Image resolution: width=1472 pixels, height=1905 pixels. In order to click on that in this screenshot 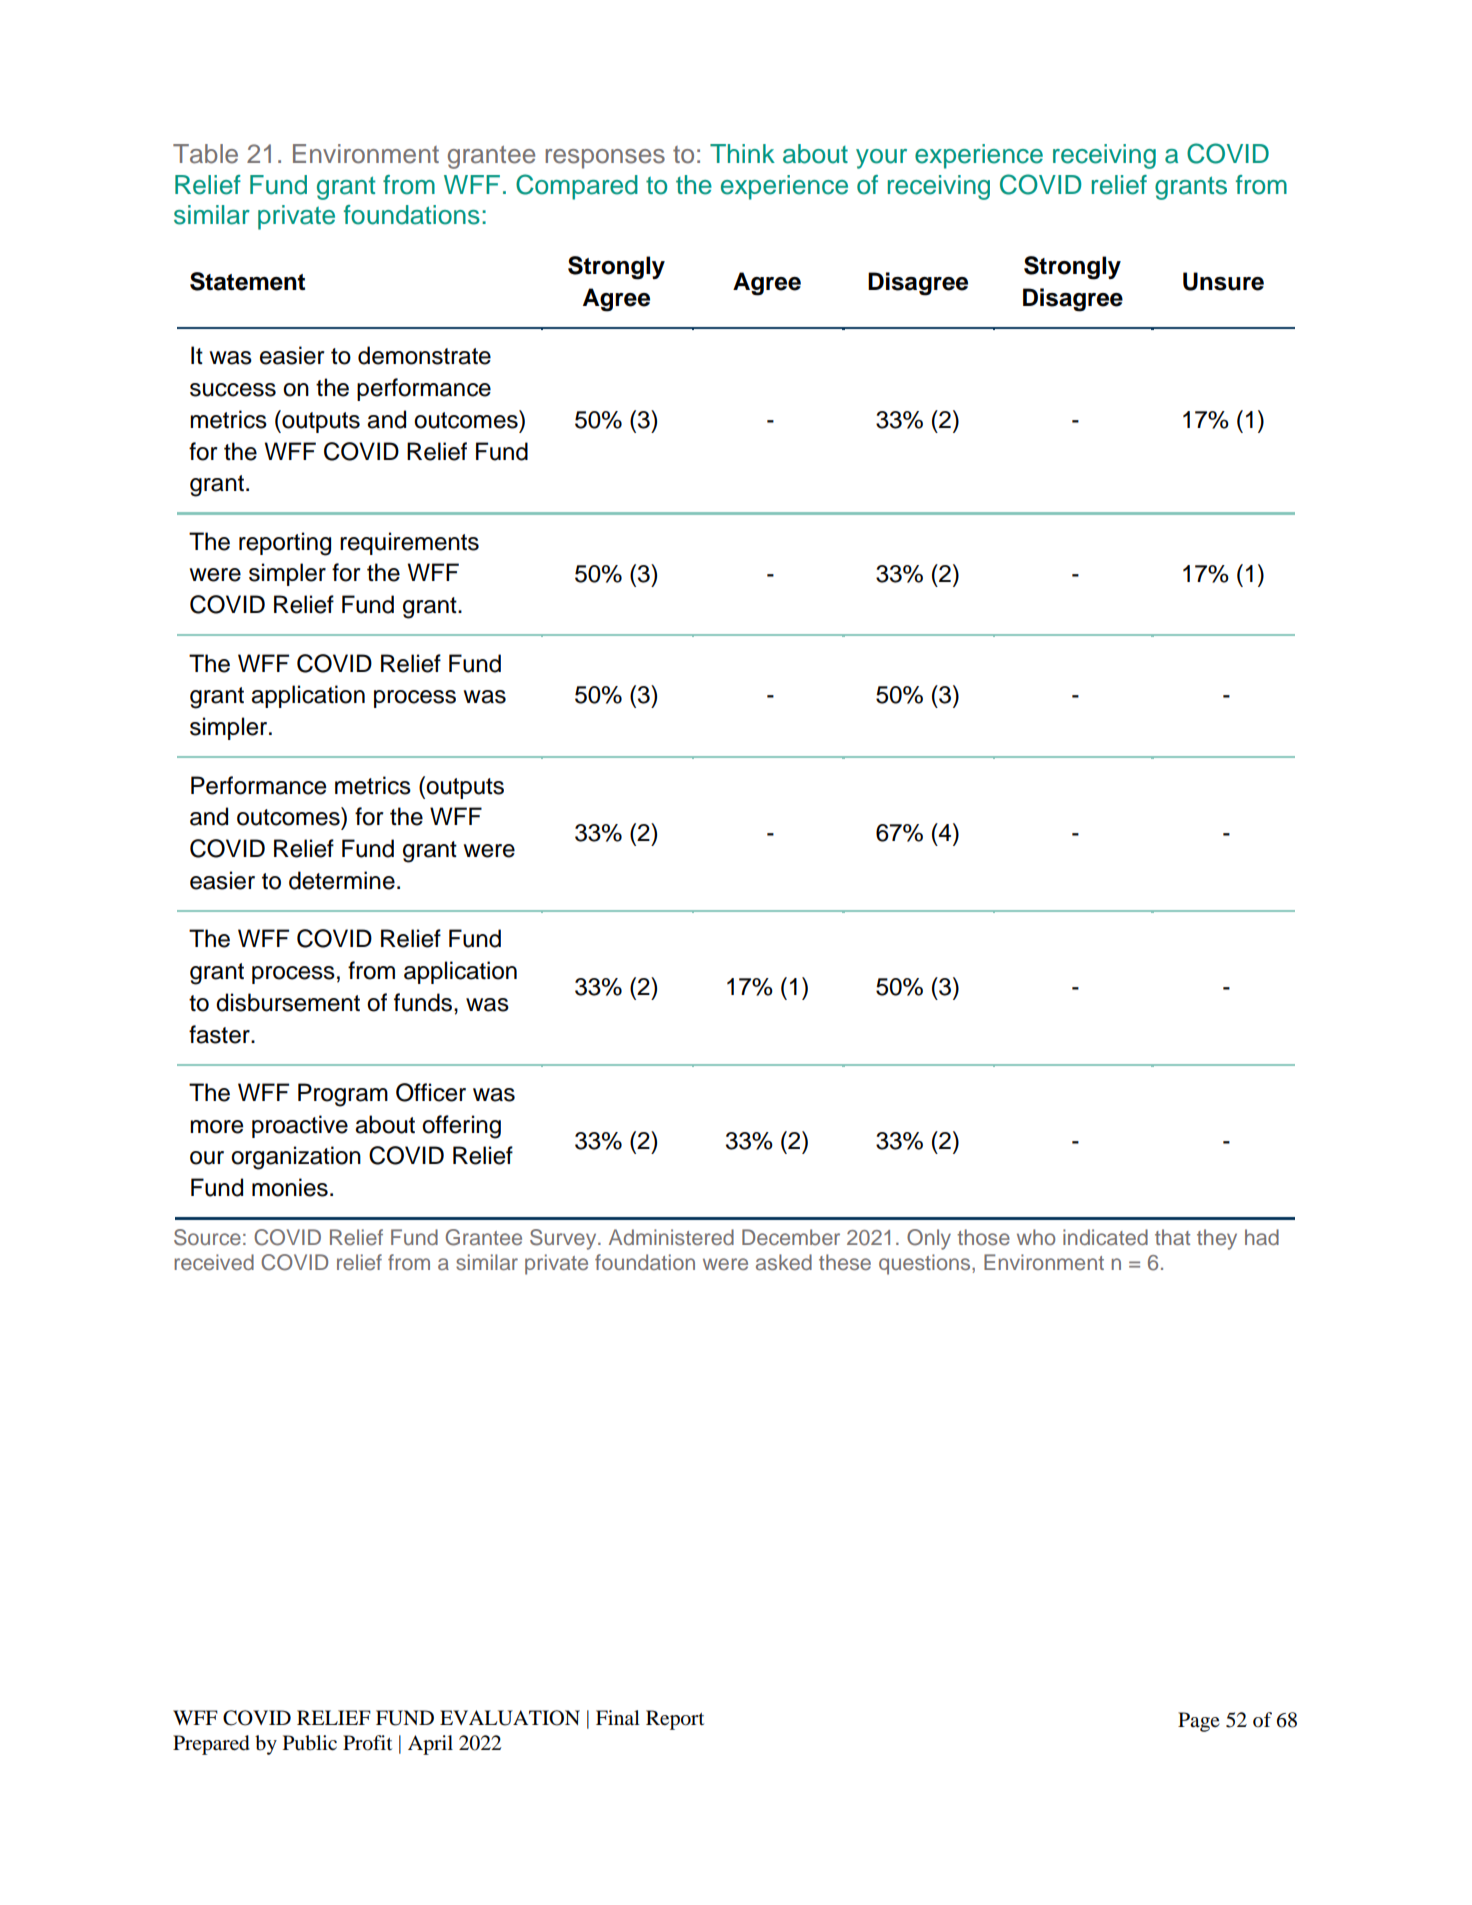, I will do `click(1172, 1237)`.
